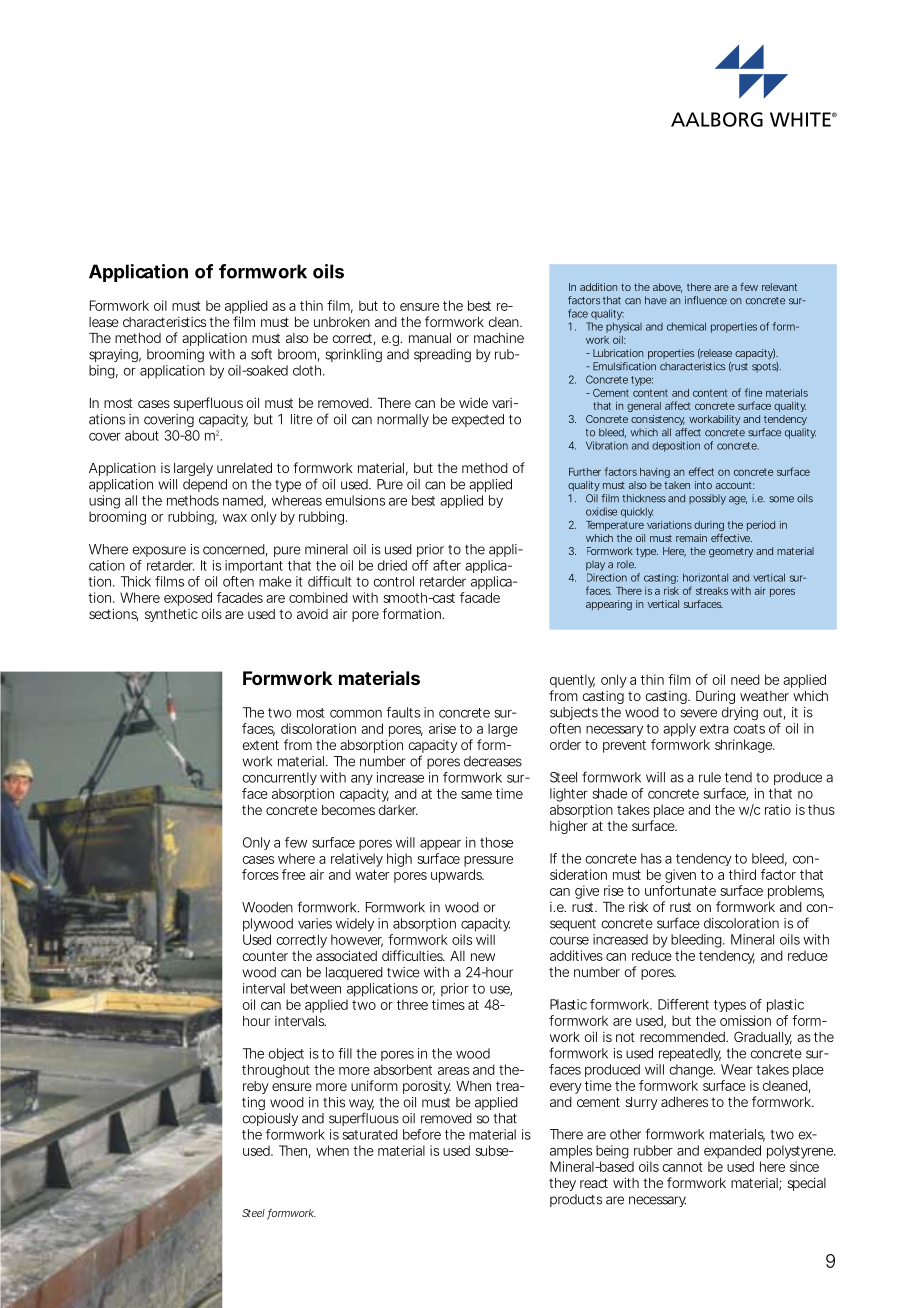 This page has height=1308, width=924. Describe the element at coordinates (430, 338) in the page. I see `manual` at that location.
